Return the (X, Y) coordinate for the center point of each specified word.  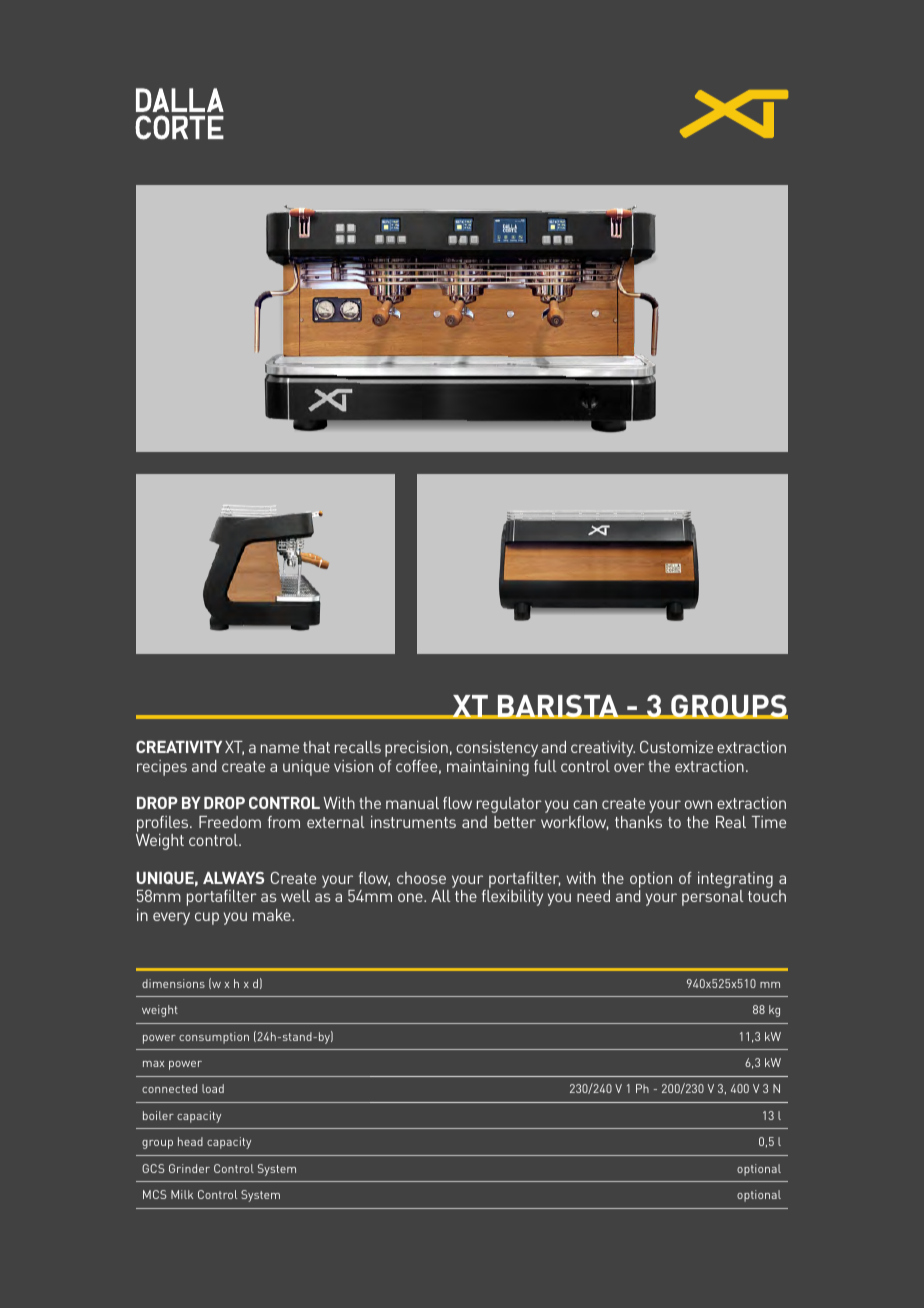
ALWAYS (233, 878)
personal (713, 898)
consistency (497, 749)
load (213, 1088)
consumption (214, 1038)
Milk (182, 1194)
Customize (676, 747)
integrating (735, 880)
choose (421, 878)
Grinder (189, 1168)
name (280, 748)
